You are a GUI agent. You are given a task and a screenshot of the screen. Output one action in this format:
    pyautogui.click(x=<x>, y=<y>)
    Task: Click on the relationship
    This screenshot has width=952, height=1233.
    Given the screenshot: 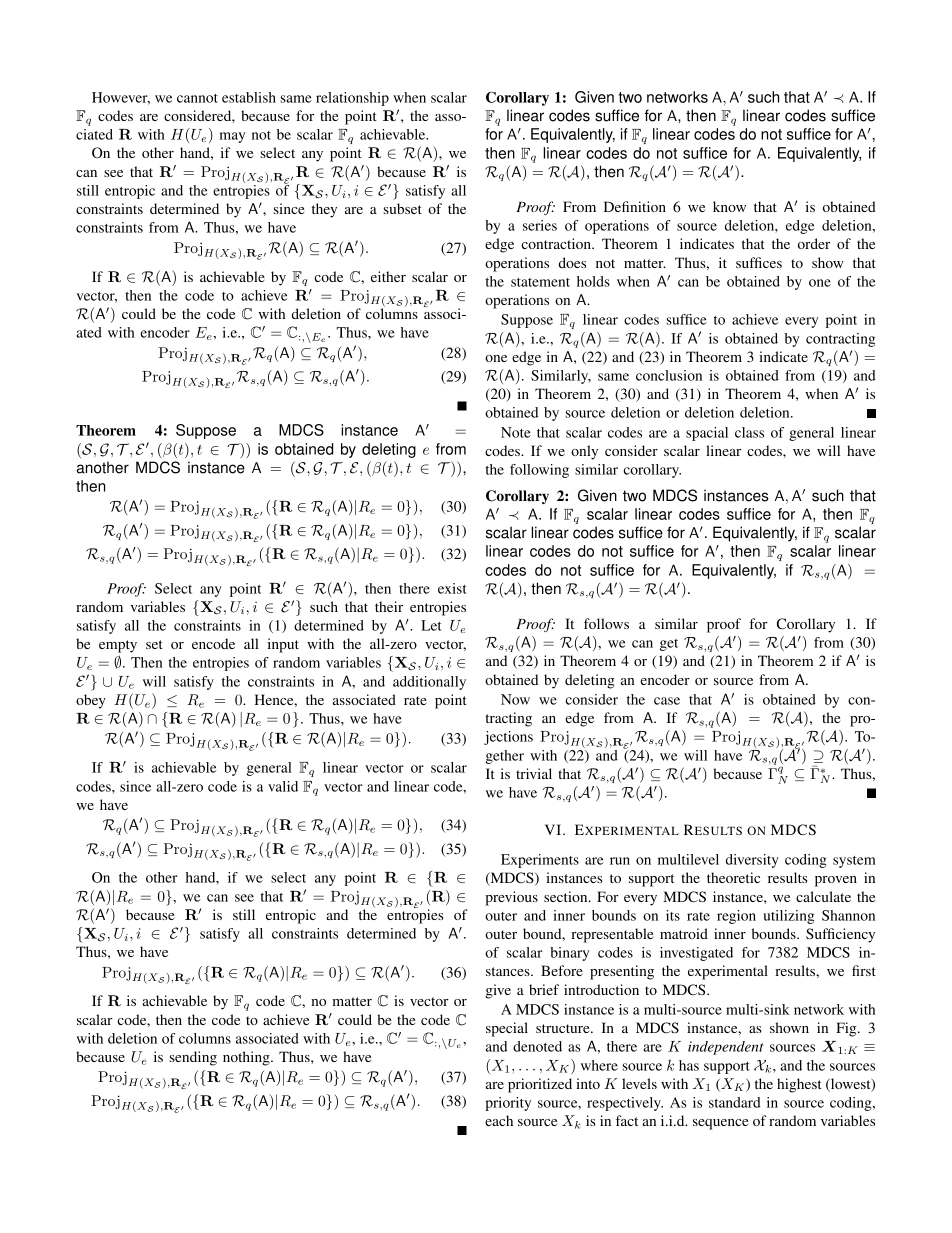 What is the action you would take?
    pyautogui.click(x=352, y=99)
